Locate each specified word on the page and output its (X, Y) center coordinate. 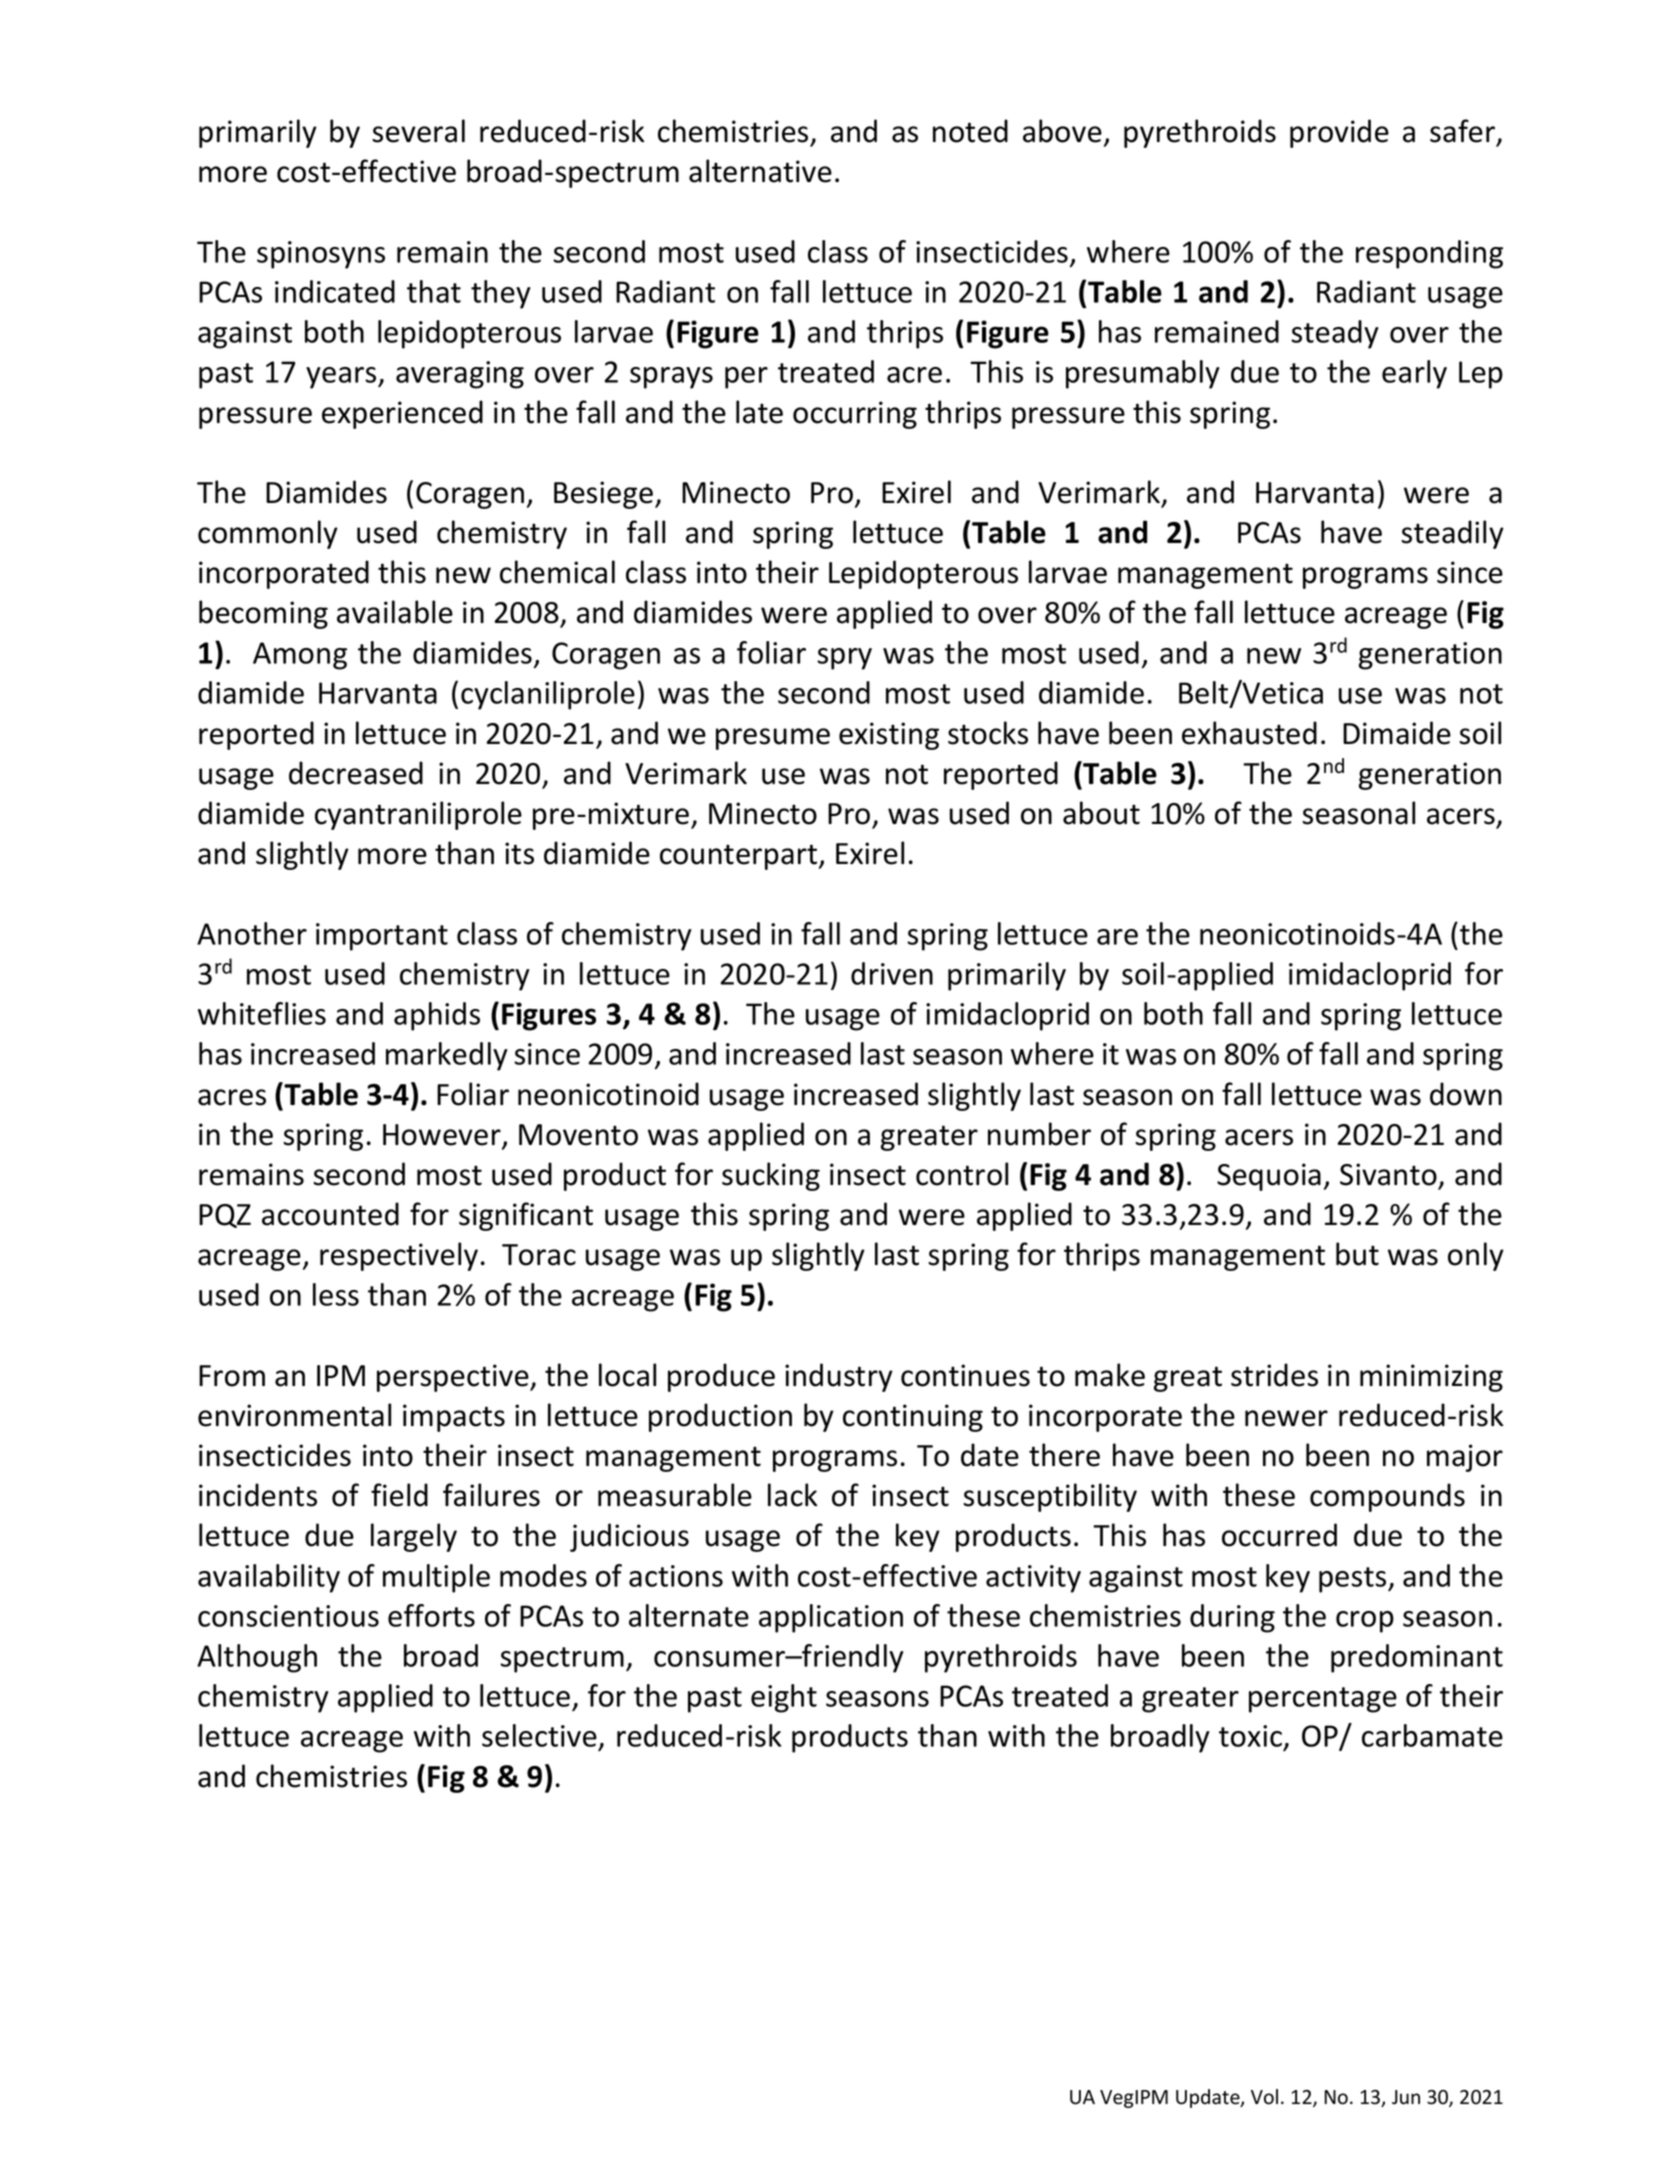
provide (1339, 133)
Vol (1264, 2097)
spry (844, 659)
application (831, 1618)
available (395, 612)
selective (540, 1737)
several (418, 131)
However (443, 1136)
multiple (436, 1578)
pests (1354, 1580)
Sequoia (1269, 1177)
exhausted (1249, 733)
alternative (760, 171)
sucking (771, 1176)
